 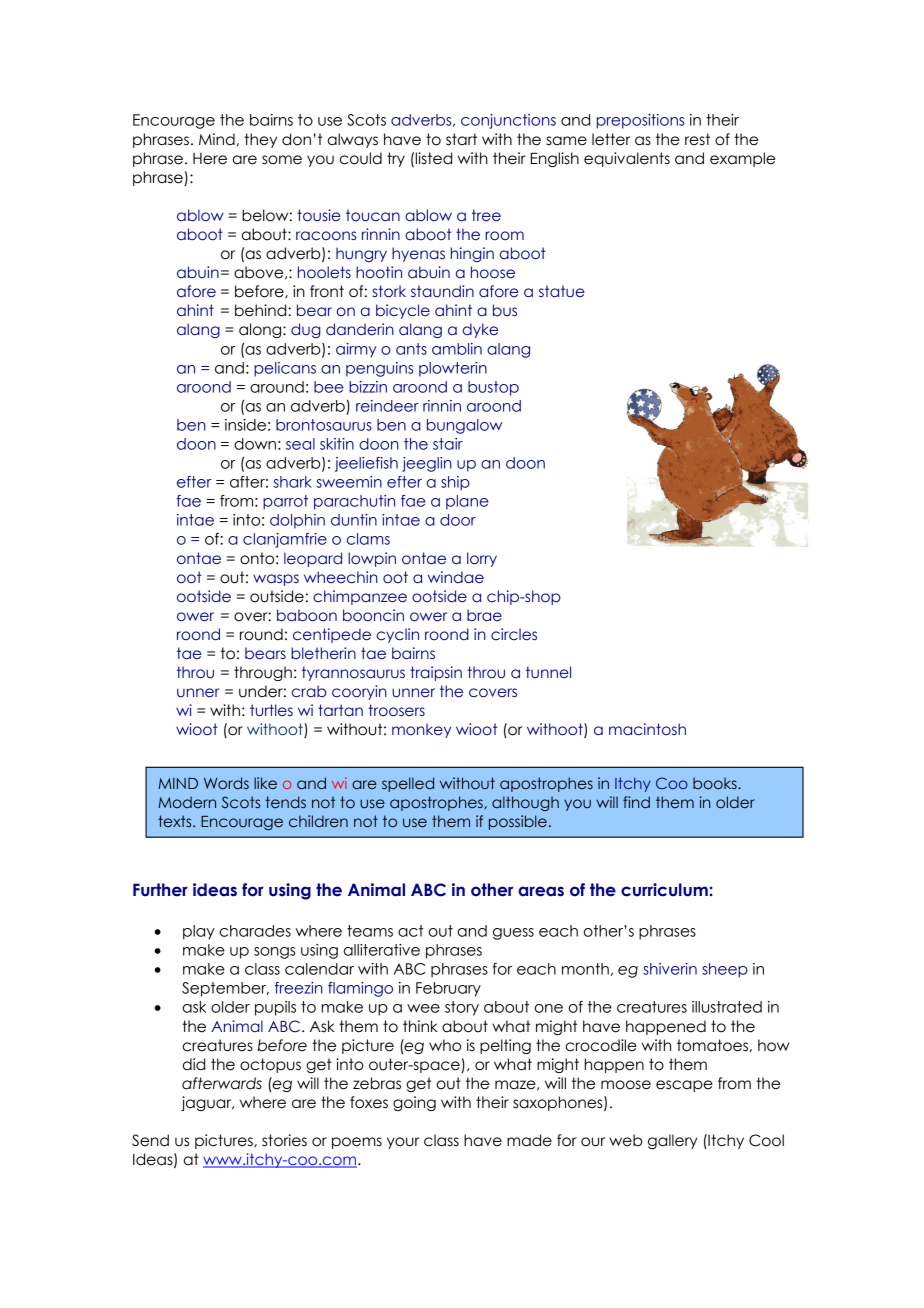 I want to click on inside, so click(x=245, y=425).
